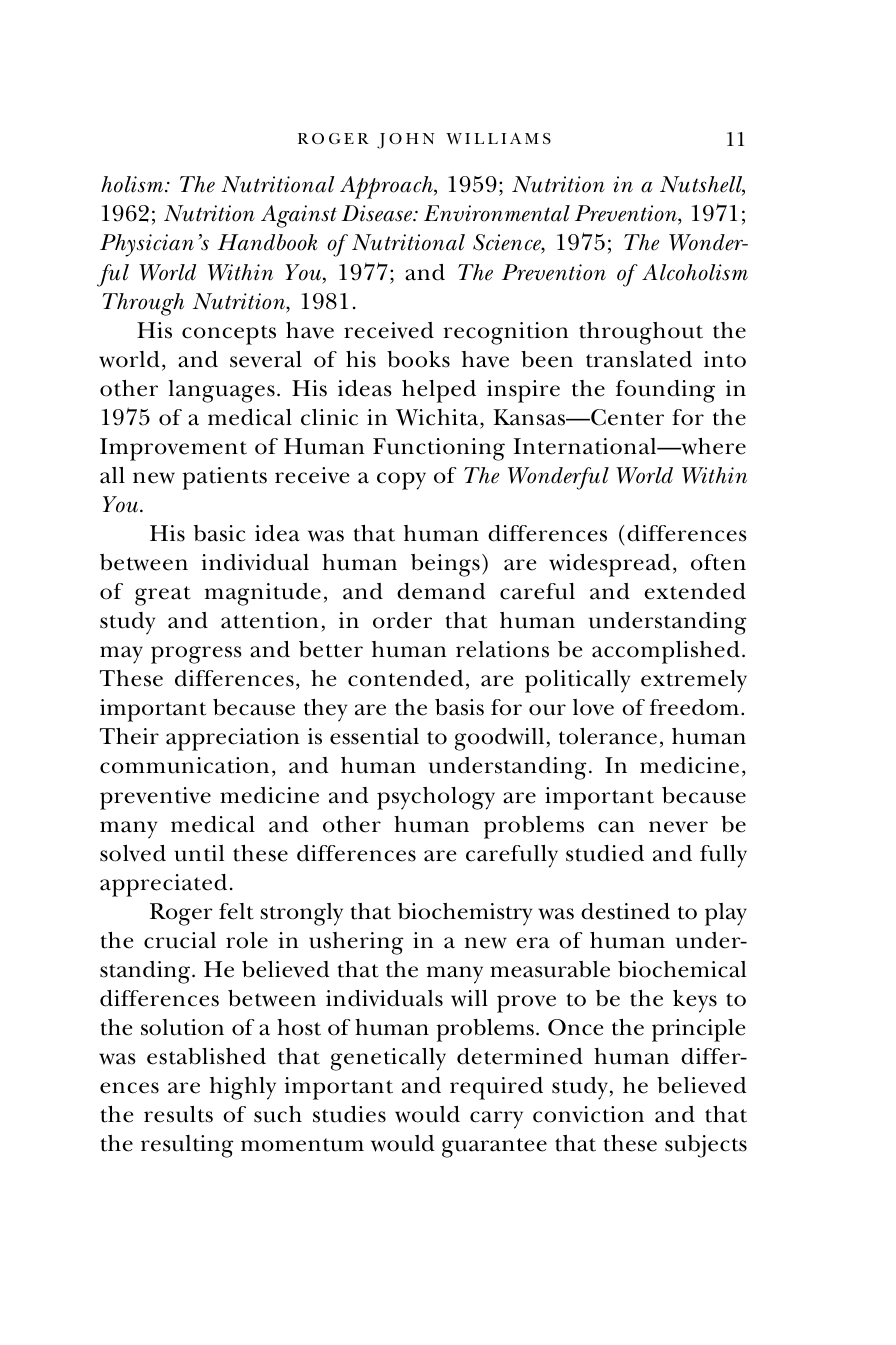 The image size is (896, 1345). I want to click on results, so click(178, 1114).
